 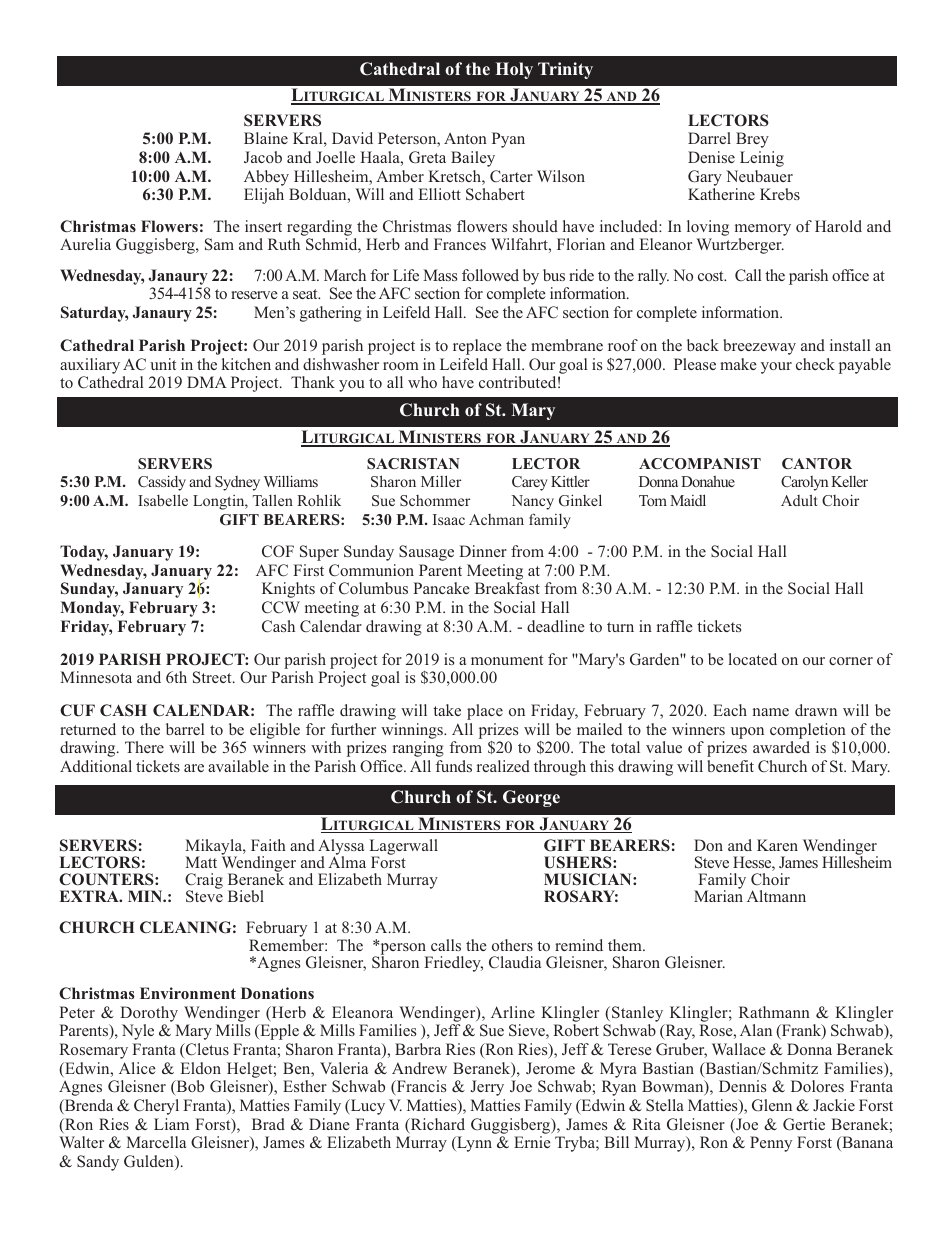 I want to click on Anton, so click(x=465, y=138).
